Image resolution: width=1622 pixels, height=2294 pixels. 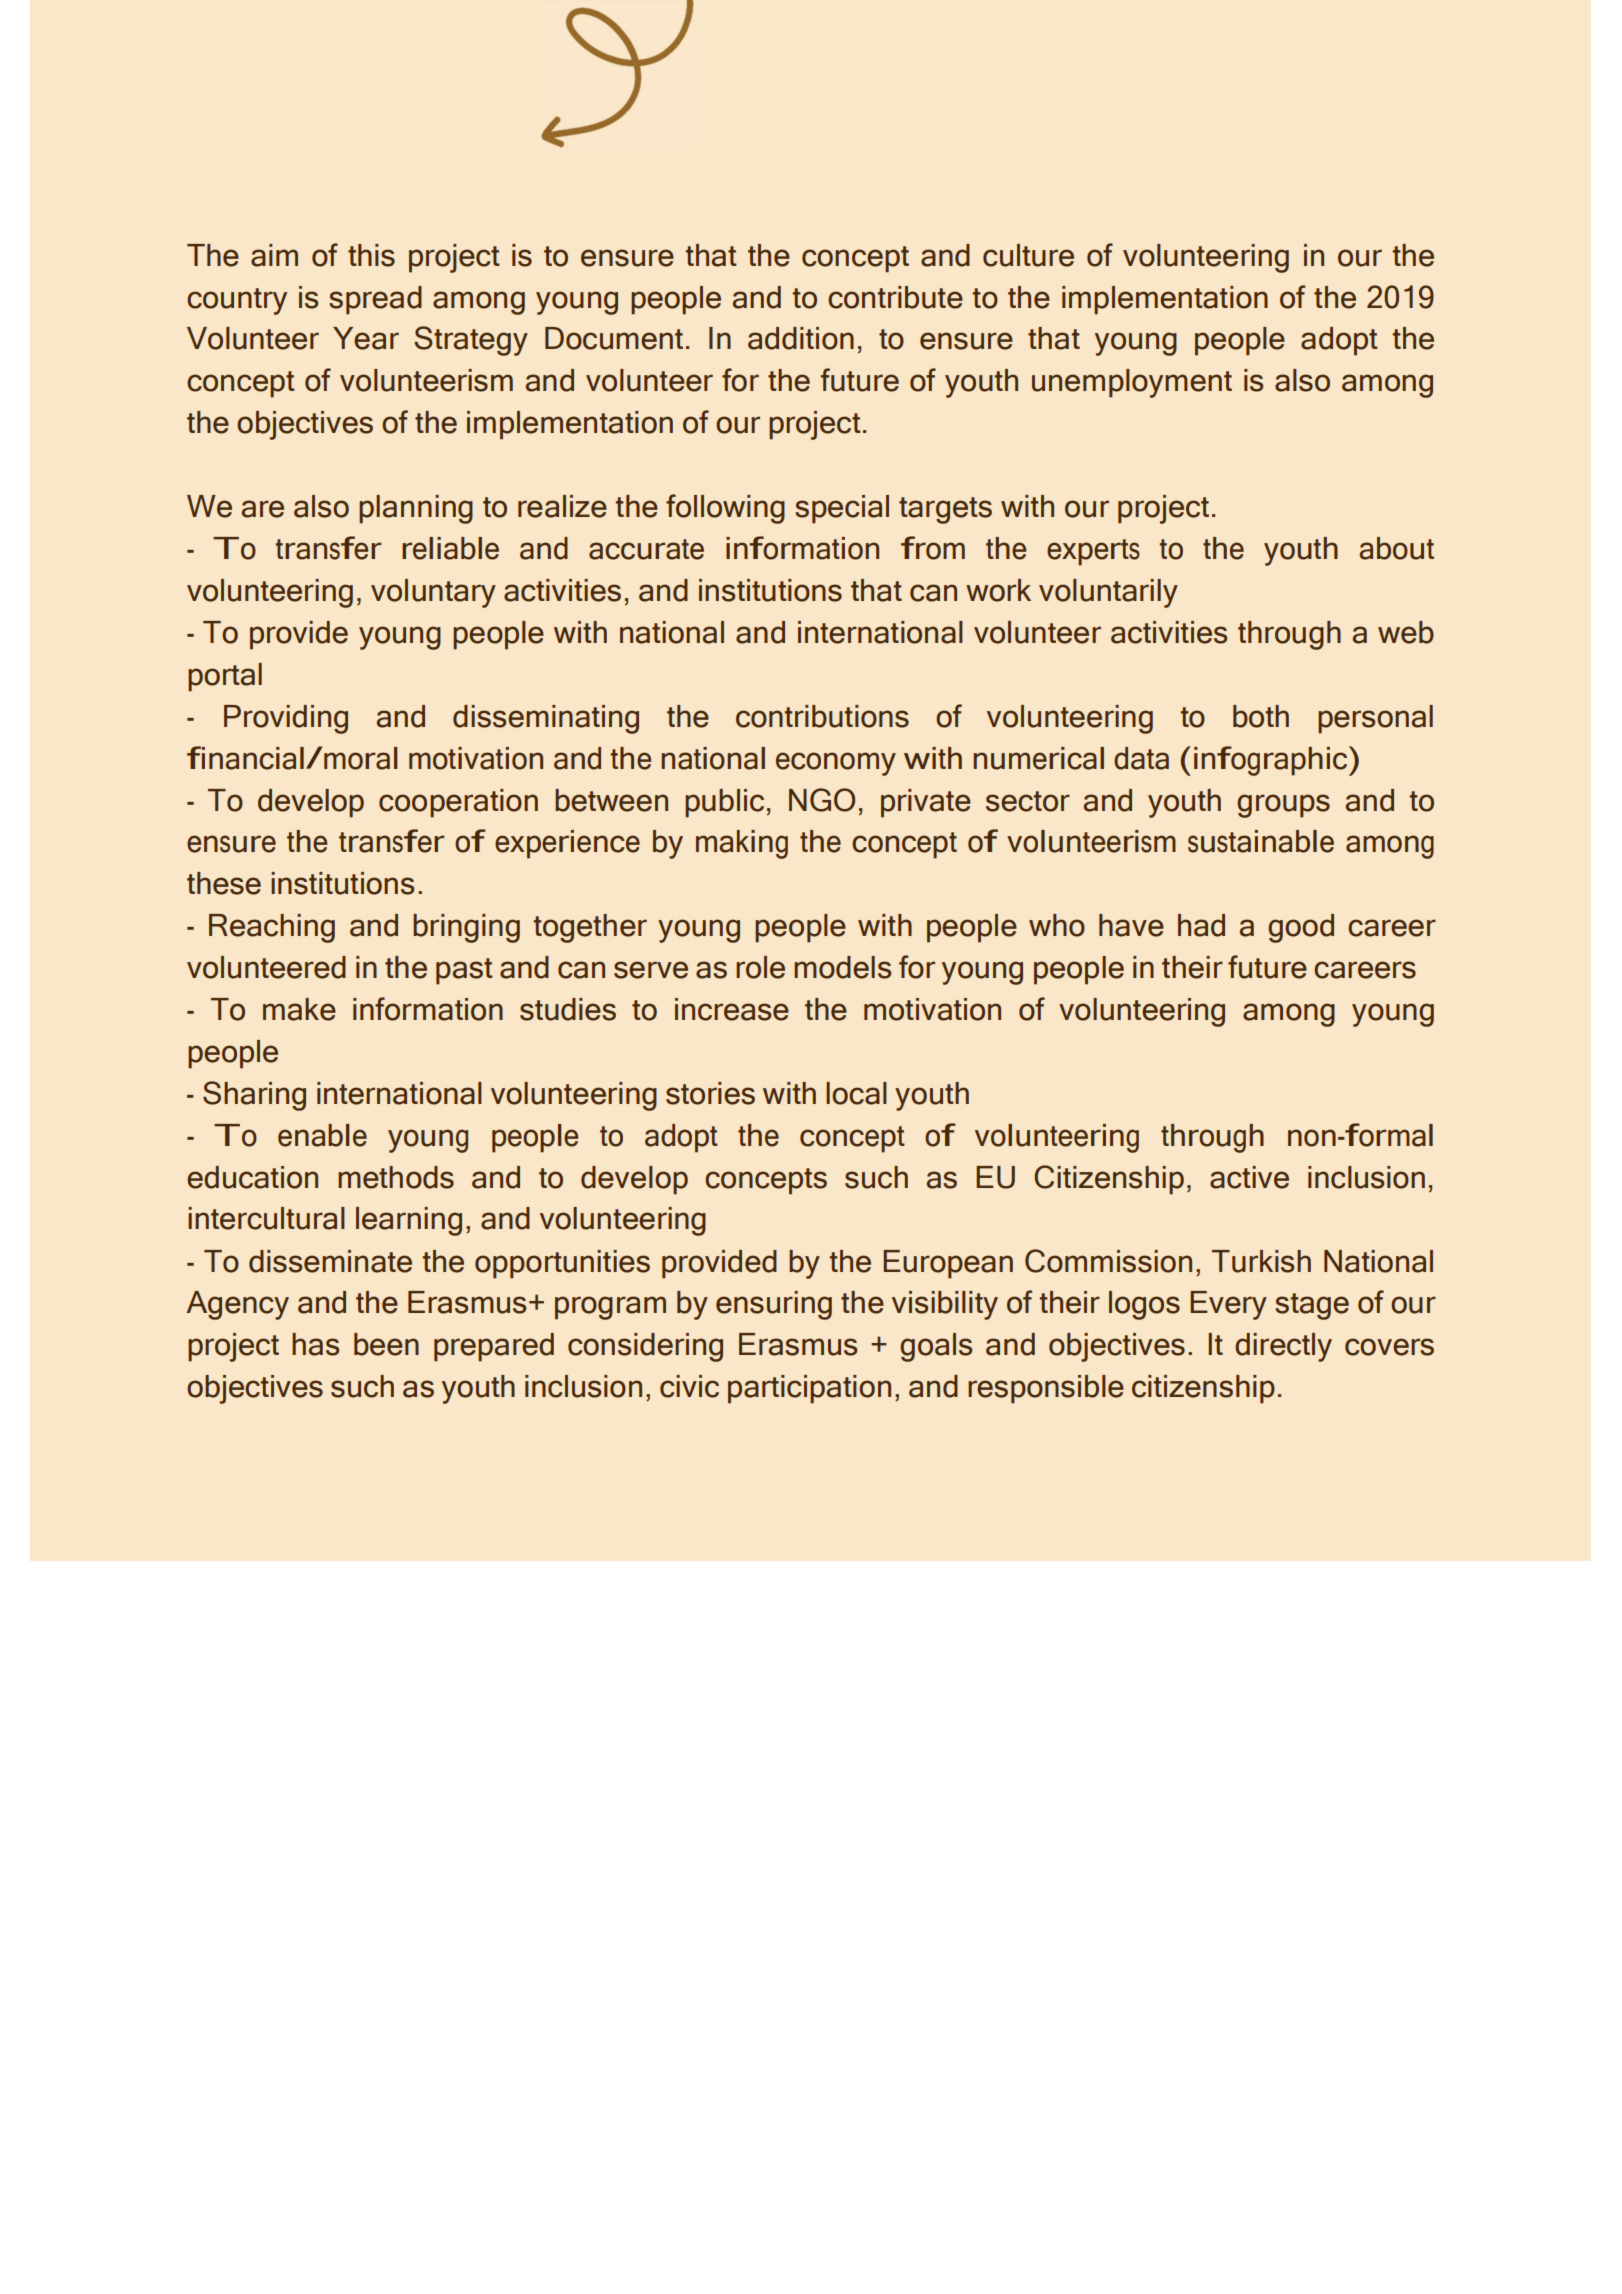 What do you see at coordinates (458, 803) in the screenshot?
I see `cooperation` at bounding box center [458, 803].
